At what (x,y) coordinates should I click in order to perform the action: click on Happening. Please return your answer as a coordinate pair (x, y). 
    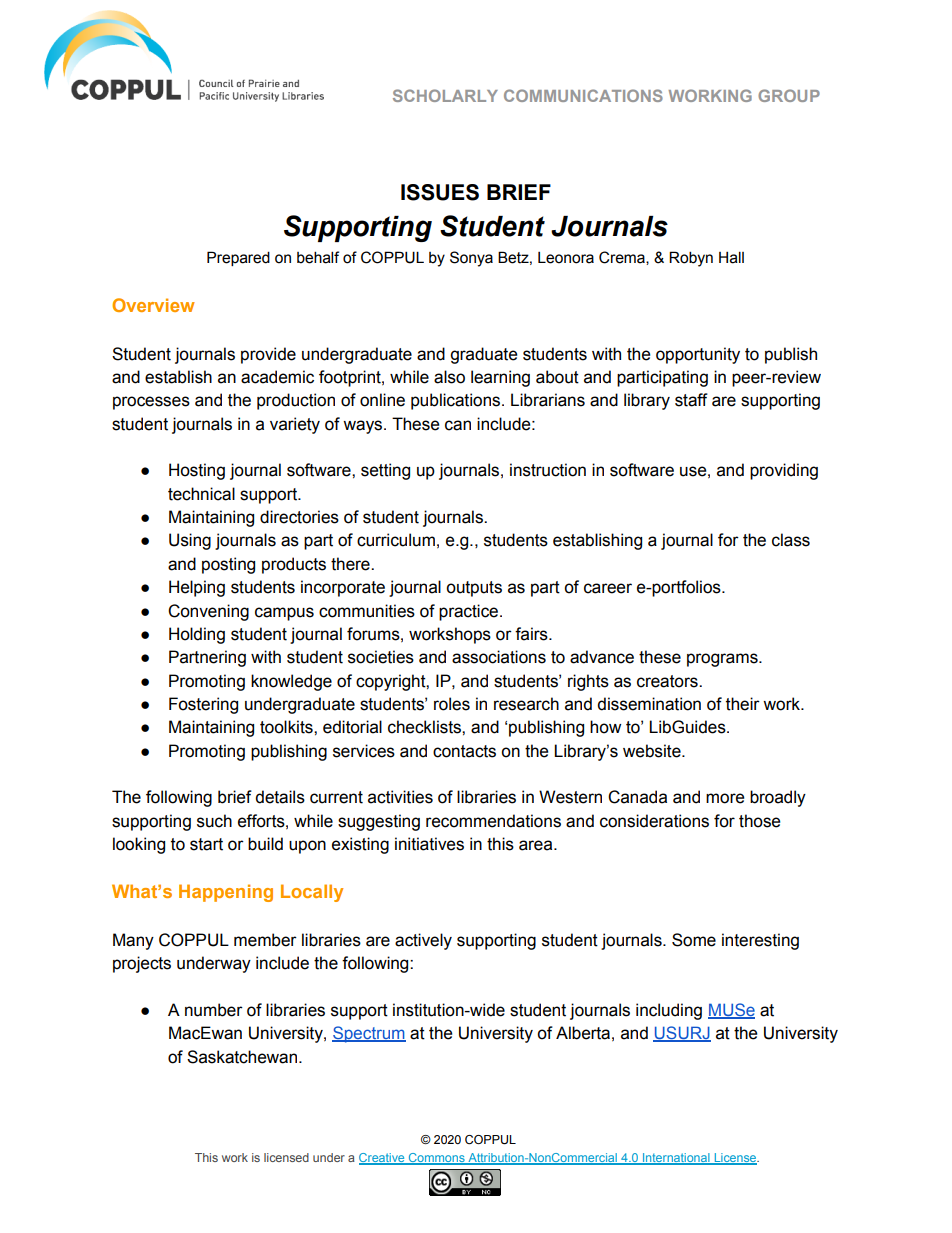
    Looking at the image, I should click on (226, 893).
